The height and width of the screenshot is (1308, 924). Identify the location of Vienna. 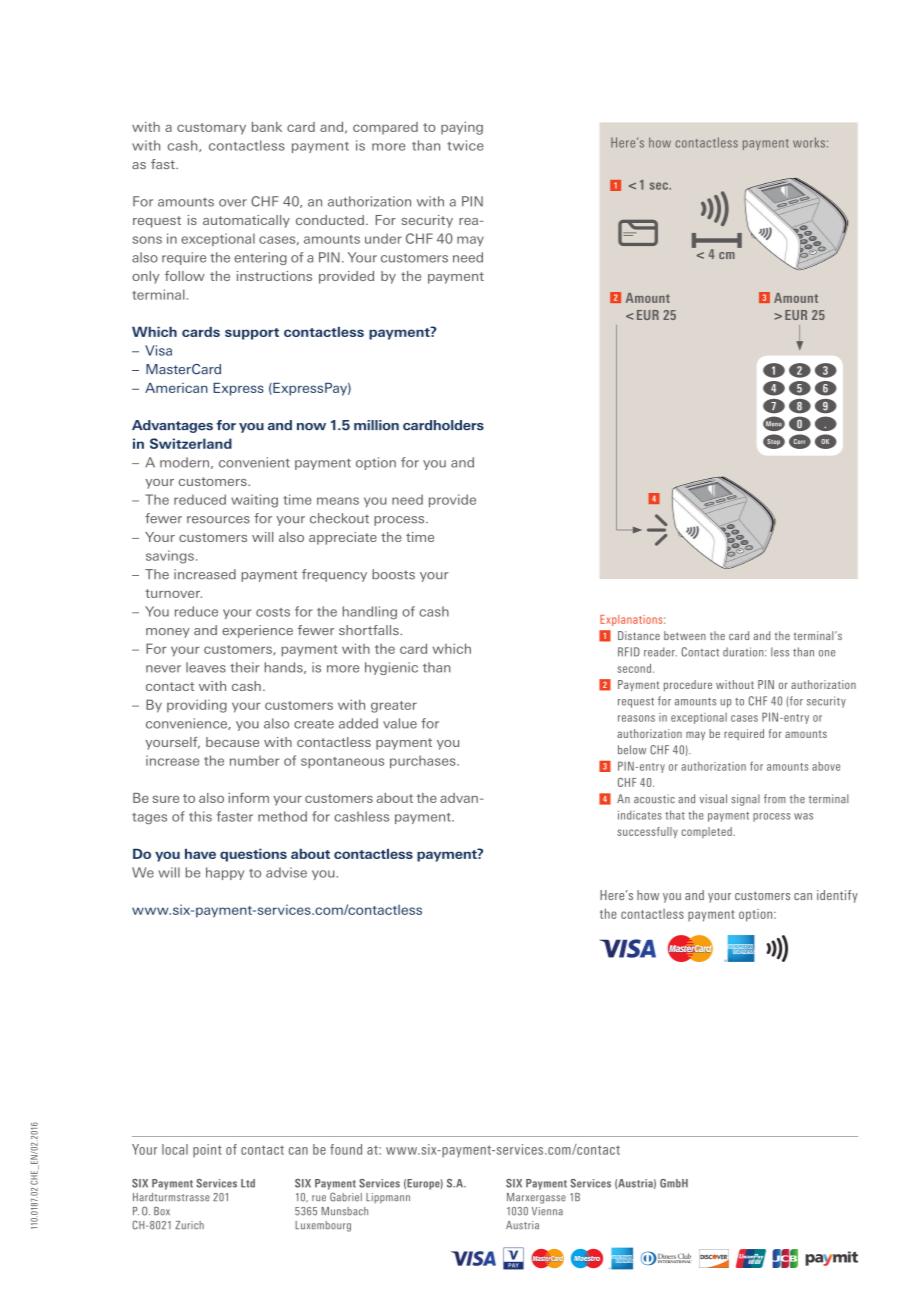
(547, 1211).
